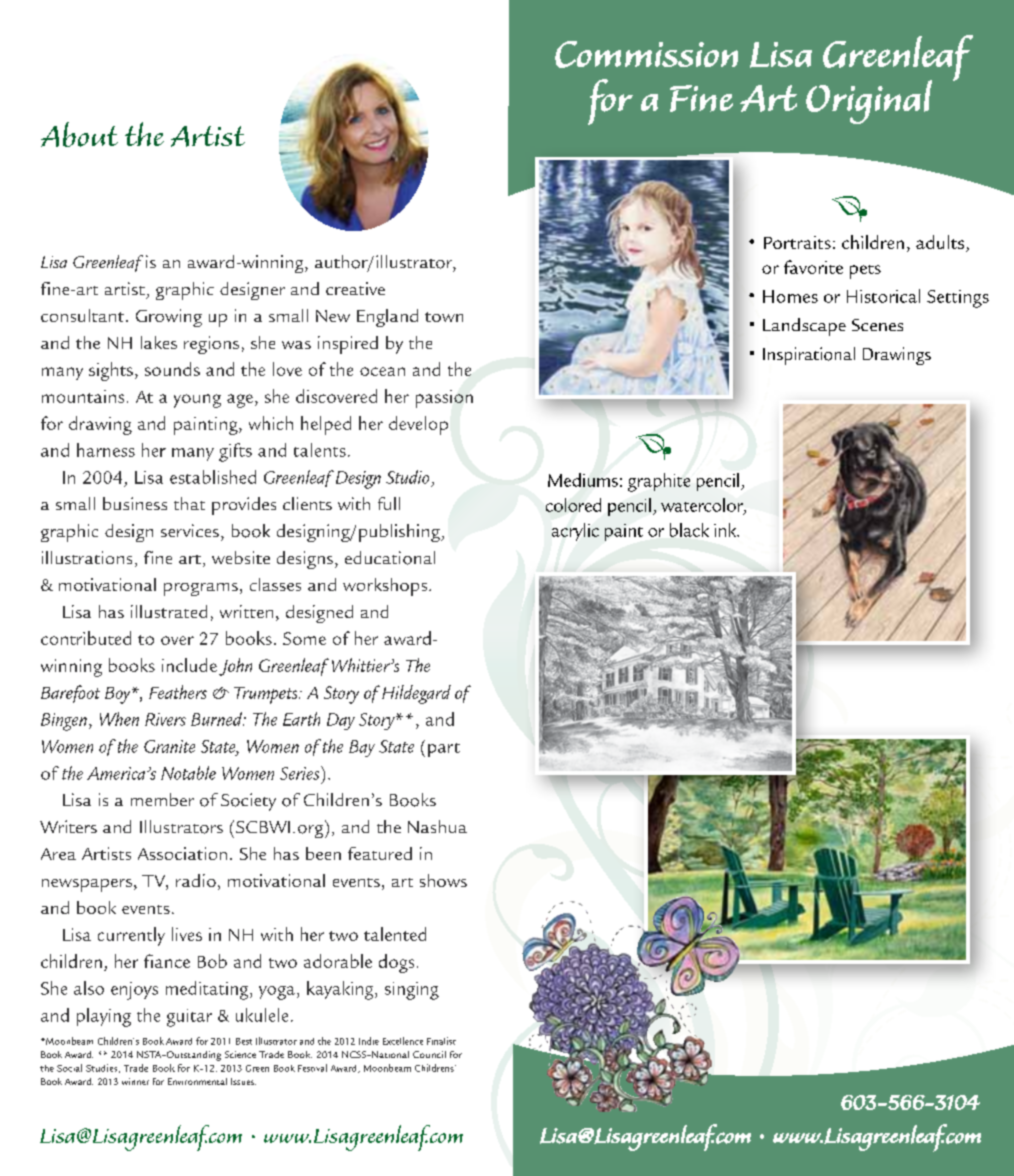  What do you see at coordinates (441, 1041) in the page?
I see `Finalist` at bounding box center [441, 1041].
